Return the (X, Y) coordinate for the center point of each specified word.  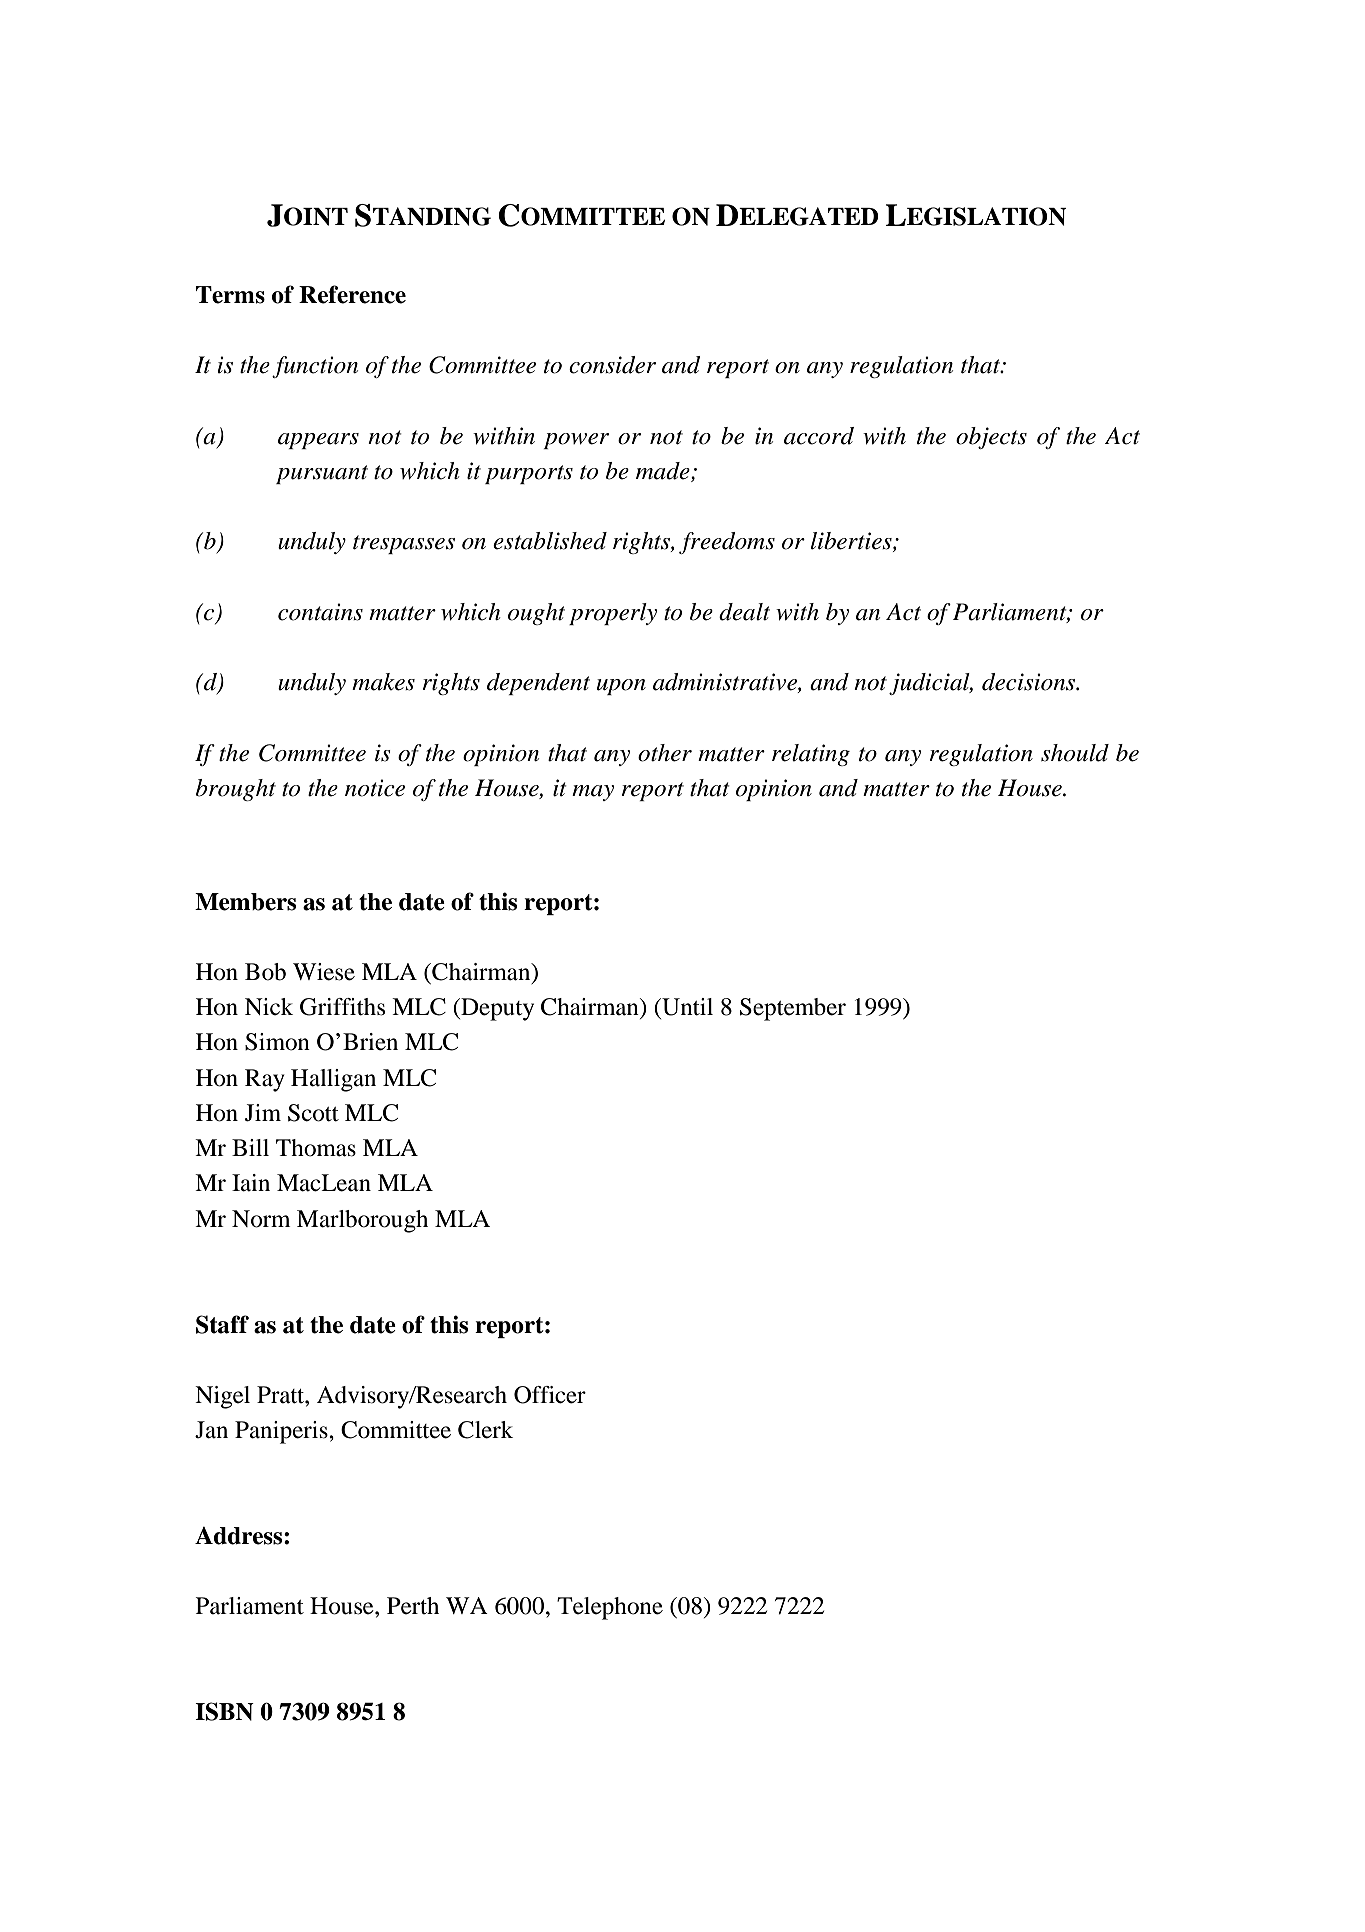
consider (612, 365)
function (315, 367)
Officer (550, 1395)
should (1075, 753)
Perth (413, 1606)
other (665, 753)
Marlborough (362, 1221)
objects (991, 438)
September (793, 1009)
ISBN (224, 1711)
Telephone (610, 1608)
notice (375, 788)
